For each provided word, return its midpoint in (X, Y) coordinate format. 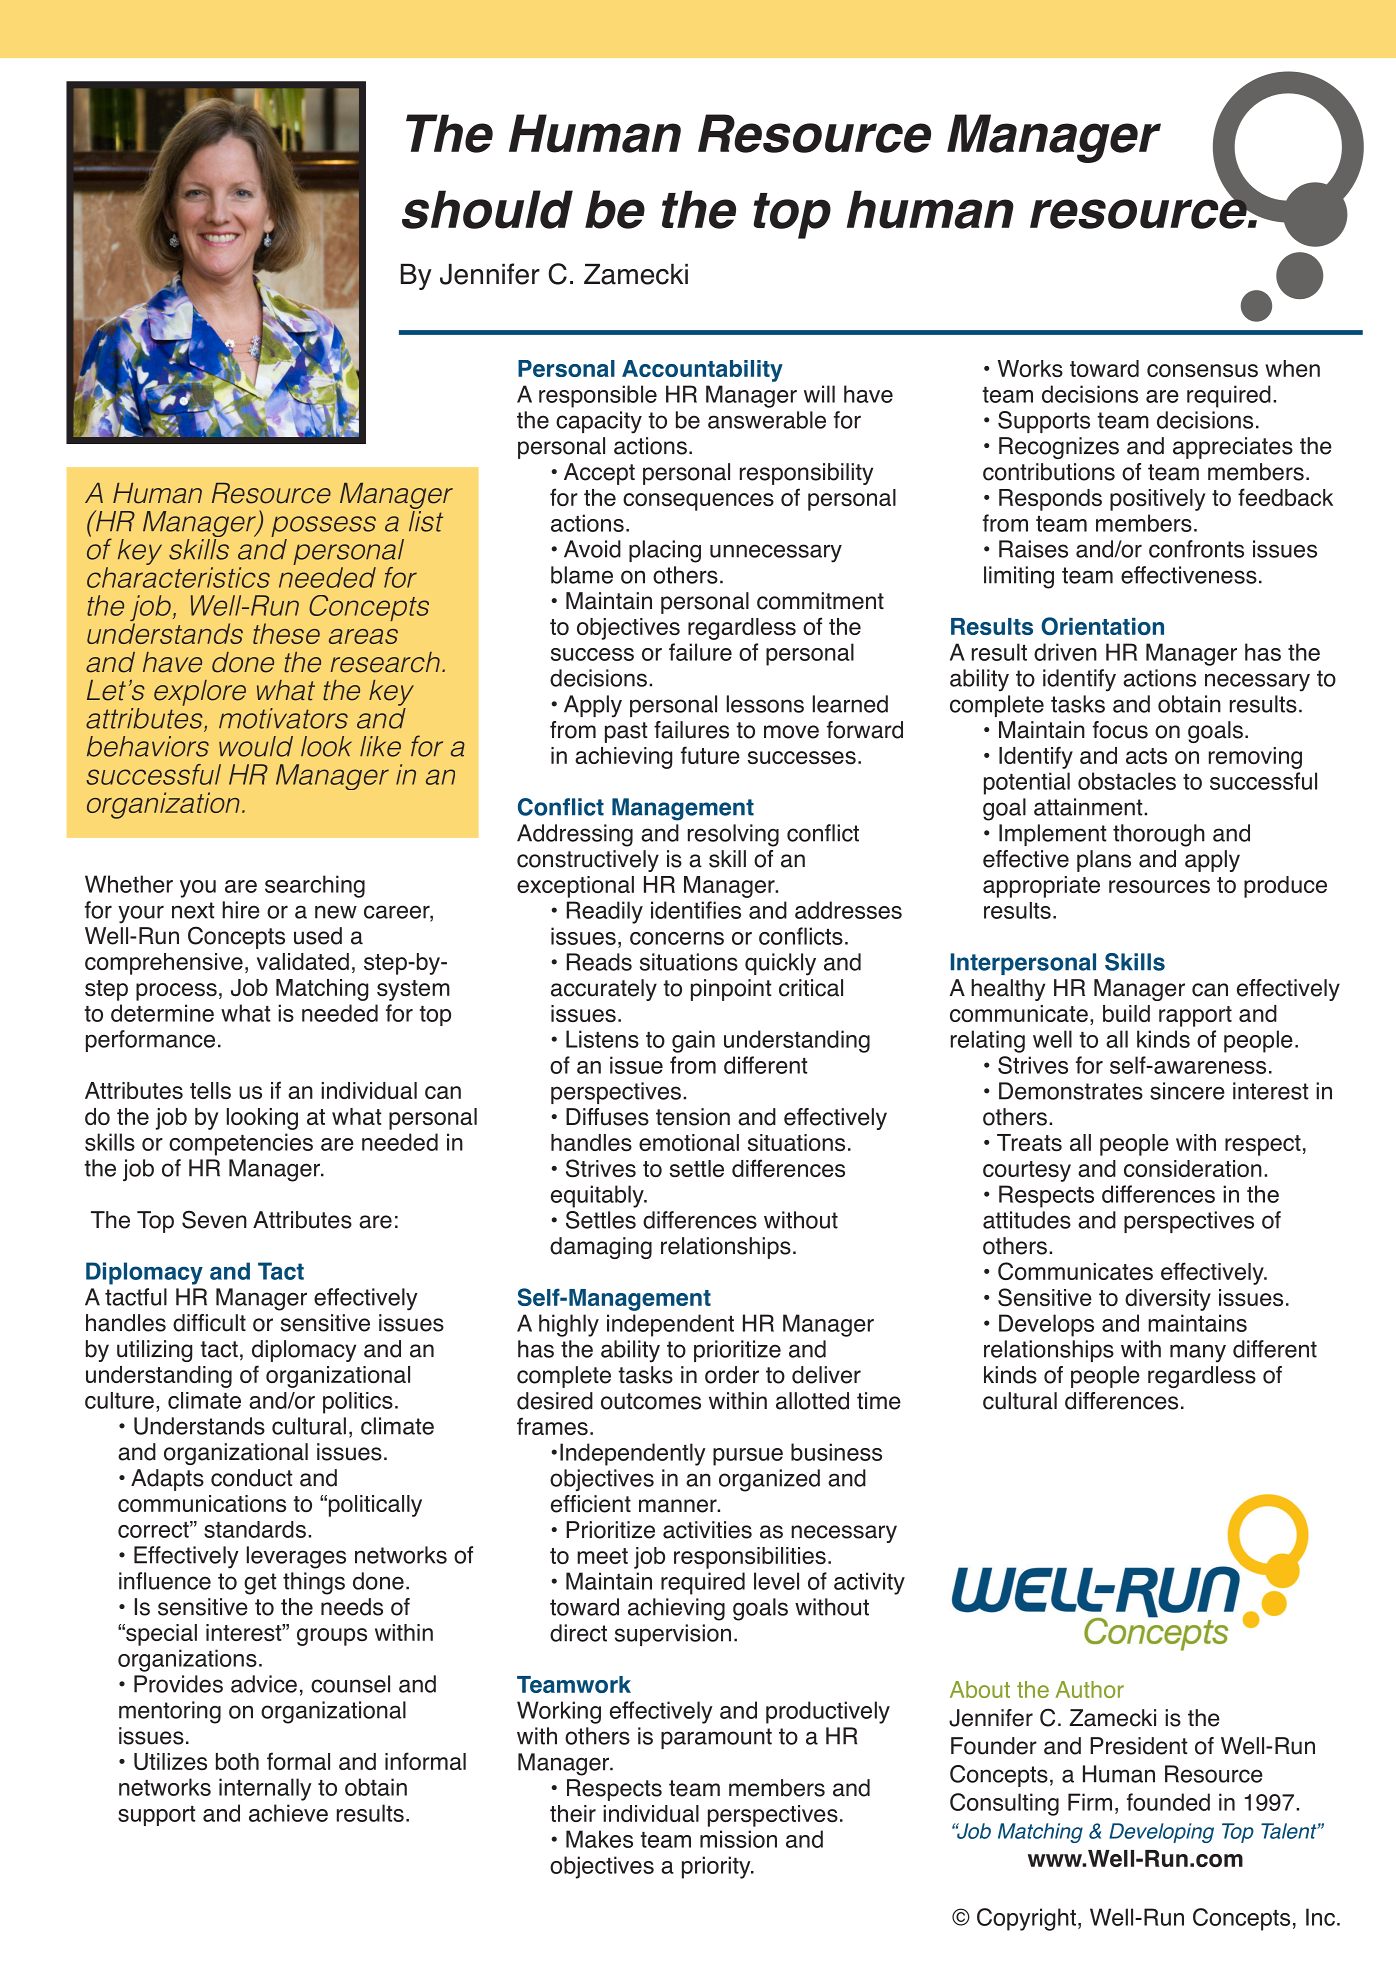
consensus (1202, 370)
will (819, 394)
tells (210, 1090)
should (487, 209)
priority (717, 1867)
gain (693, 1041)
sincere (1187, 1091)
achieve (288, 1813)
